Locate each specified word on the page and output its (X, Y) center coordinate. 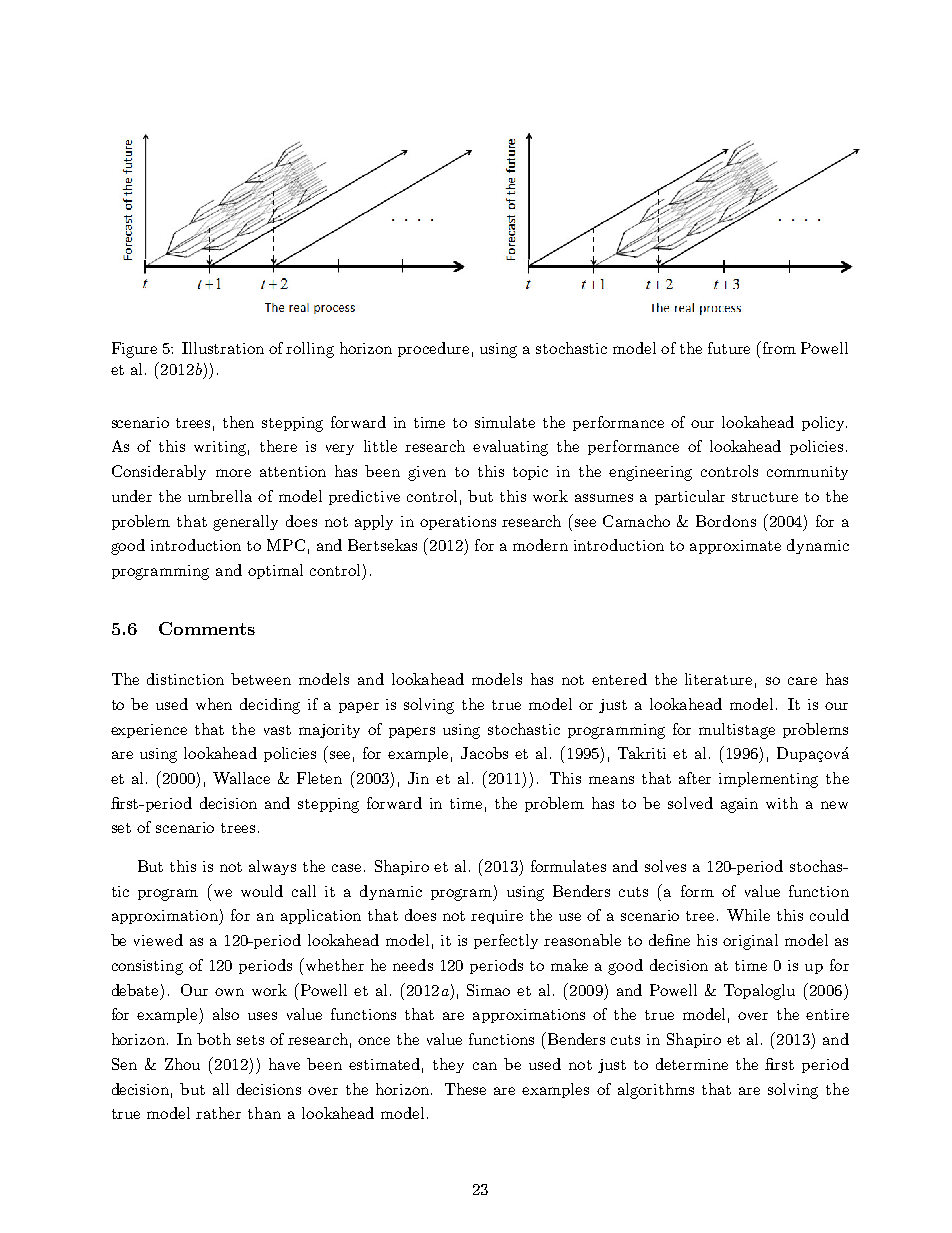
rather (218, 1113)
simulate (505, 422)
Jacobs (484, 753)
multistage (737, 731)
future (729, 348)
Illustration (223, 348)
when (214, 704)
